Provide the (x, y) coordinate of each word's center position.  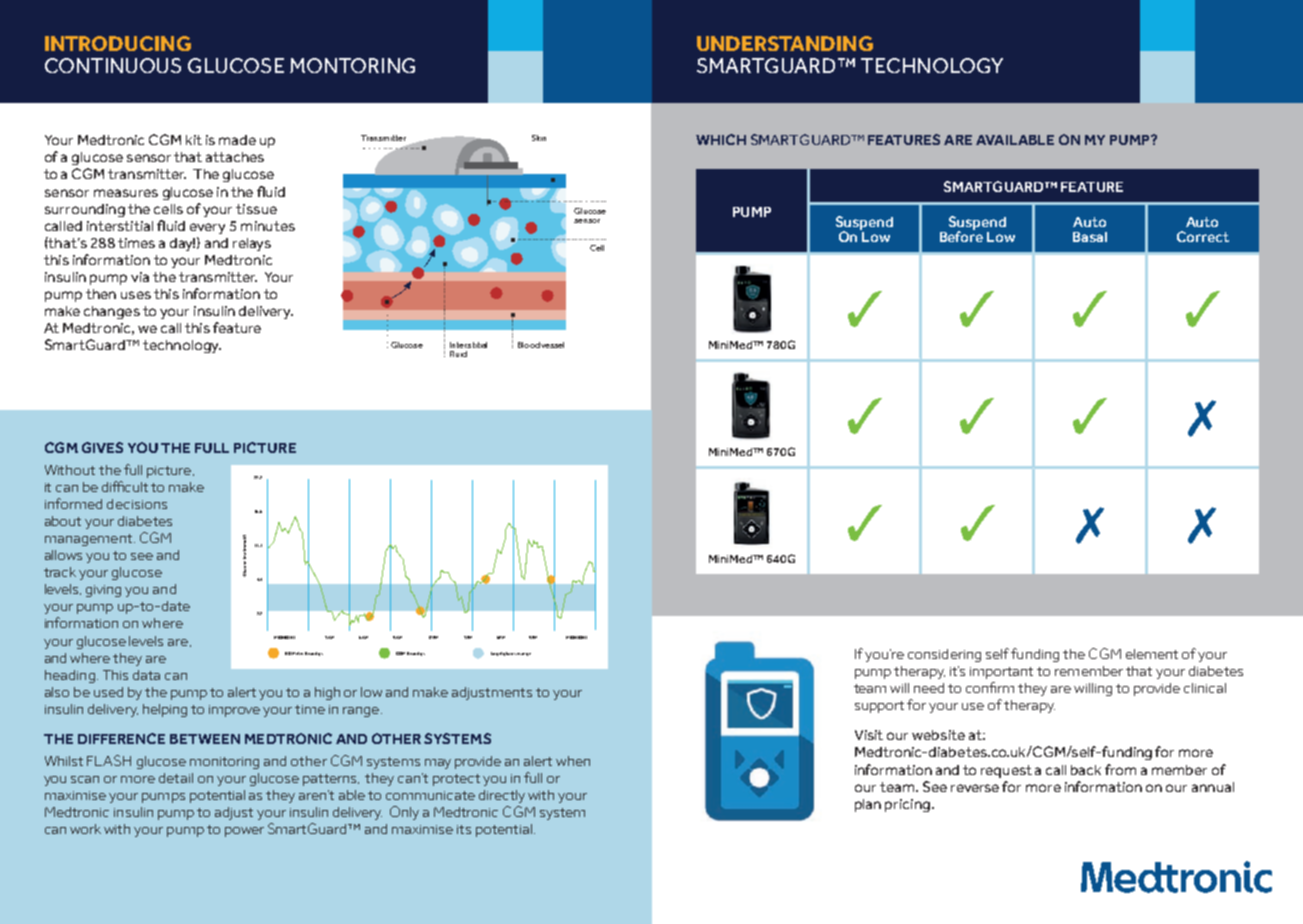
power (244, 832)
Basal (1090, 237)
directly (502, 796)
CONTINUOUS (113, 65)
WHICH (721, 139)
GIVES (102, 447)
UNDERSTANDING (785, 43)
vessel (552, 345)
